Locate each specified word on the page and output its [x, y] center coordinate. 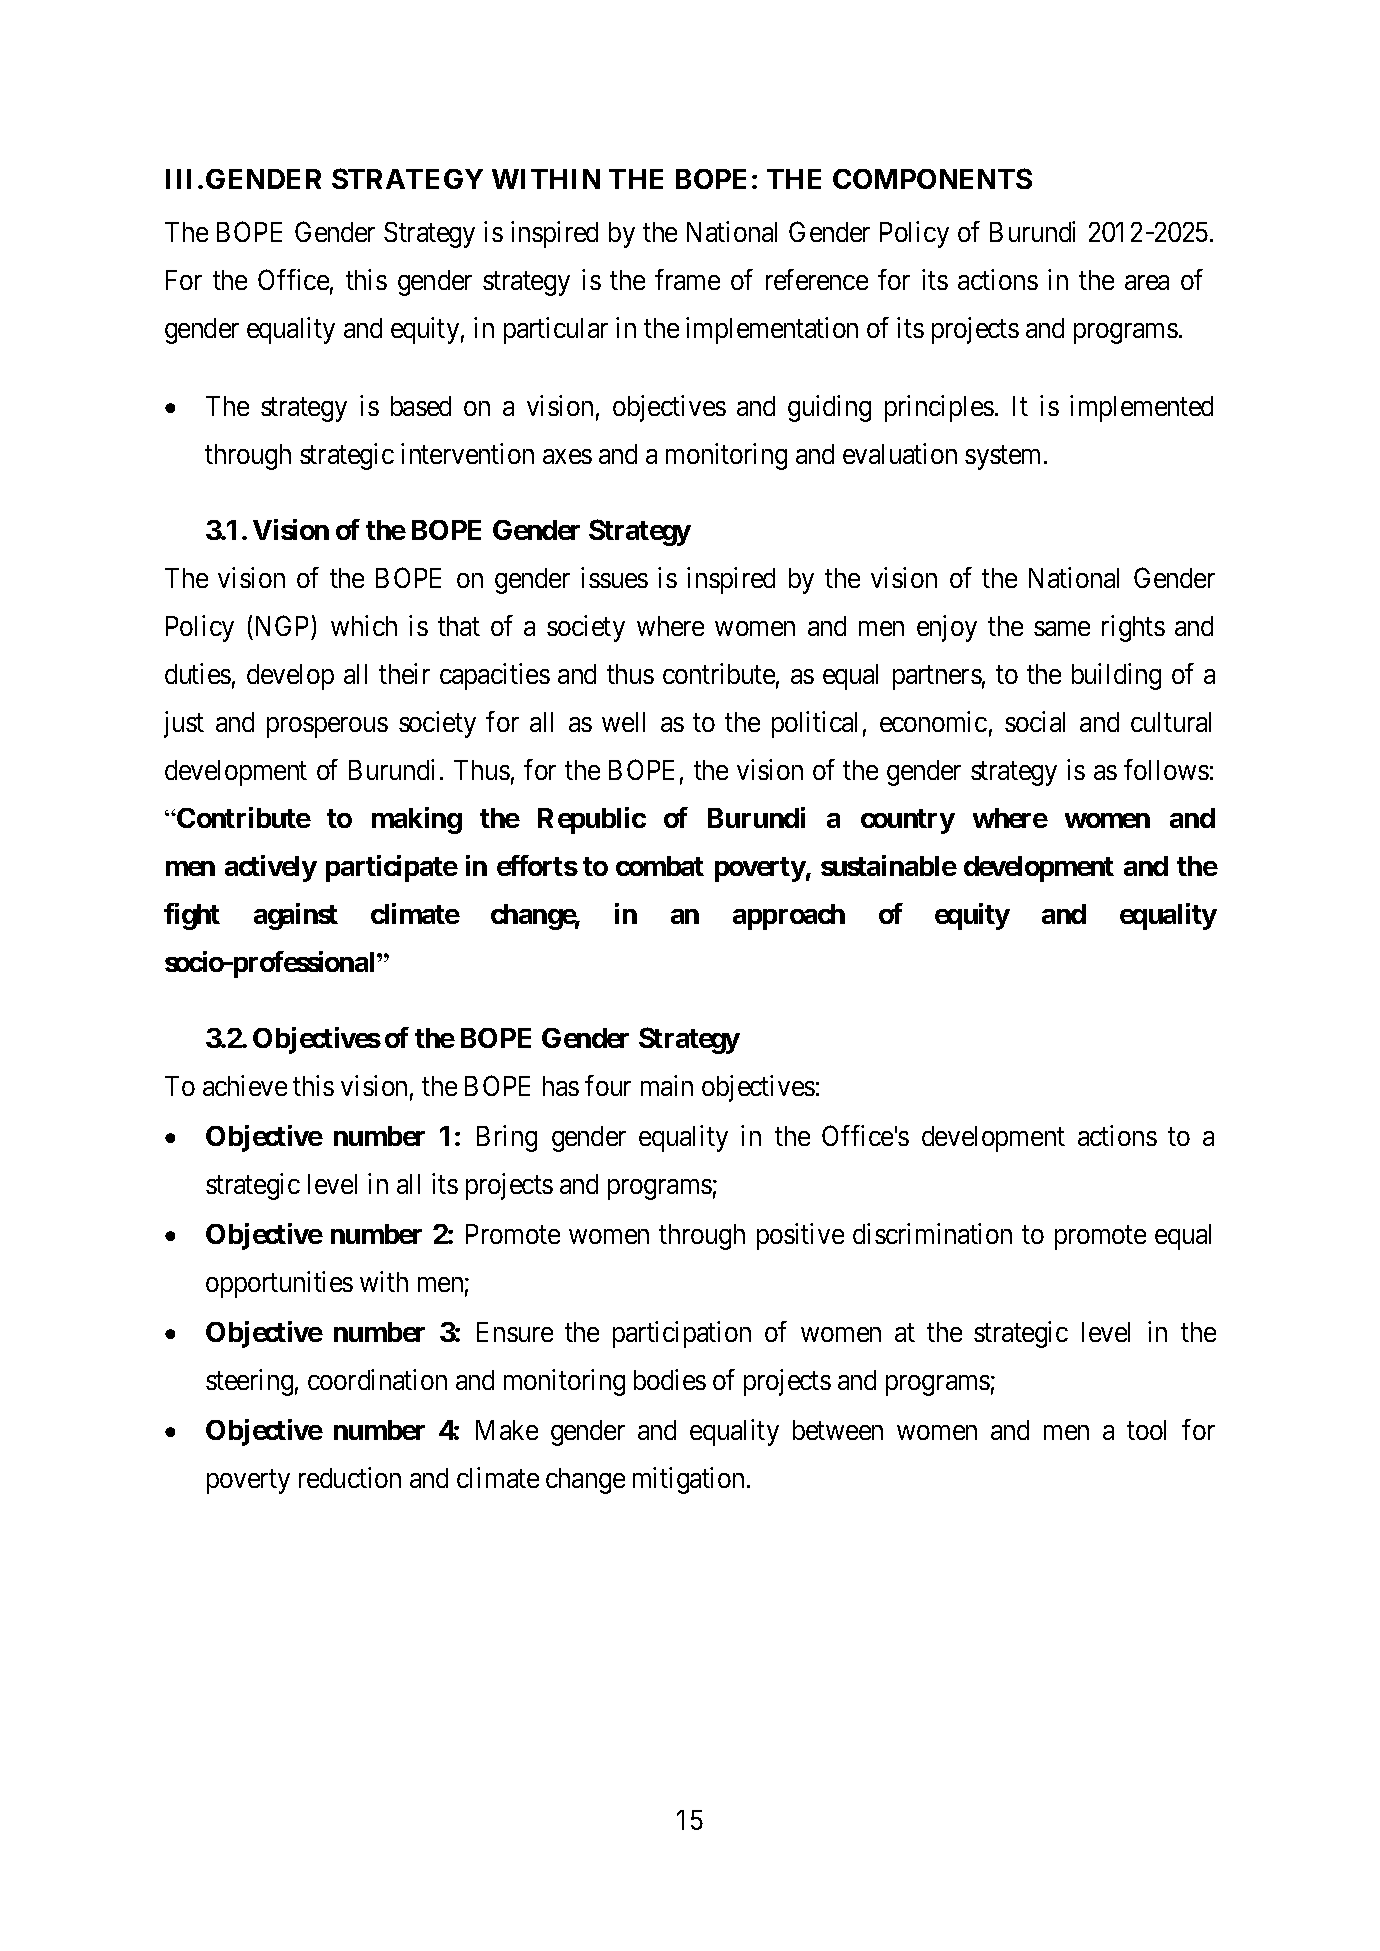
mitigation [690, 1480]
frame [687, 279]
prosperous [327, 727]
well [623, 722]
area [1147, 282]
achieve [245, 1085]
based [421, 406]
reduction [350, 1477]
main [667, 1085]
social [1035, 721]
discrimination [932, 1233]
